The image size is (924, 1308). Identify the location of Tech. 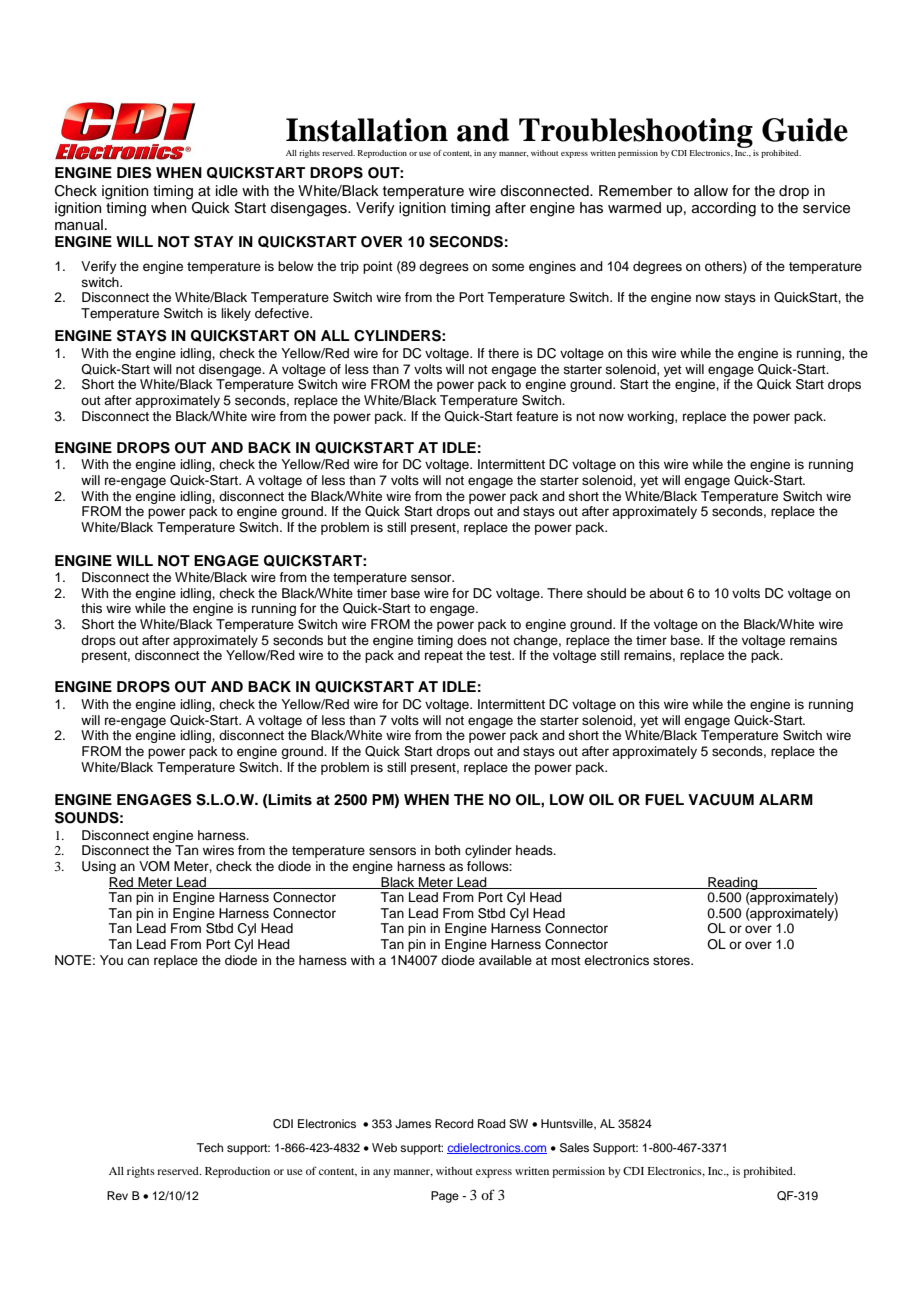
(209, 1147).
